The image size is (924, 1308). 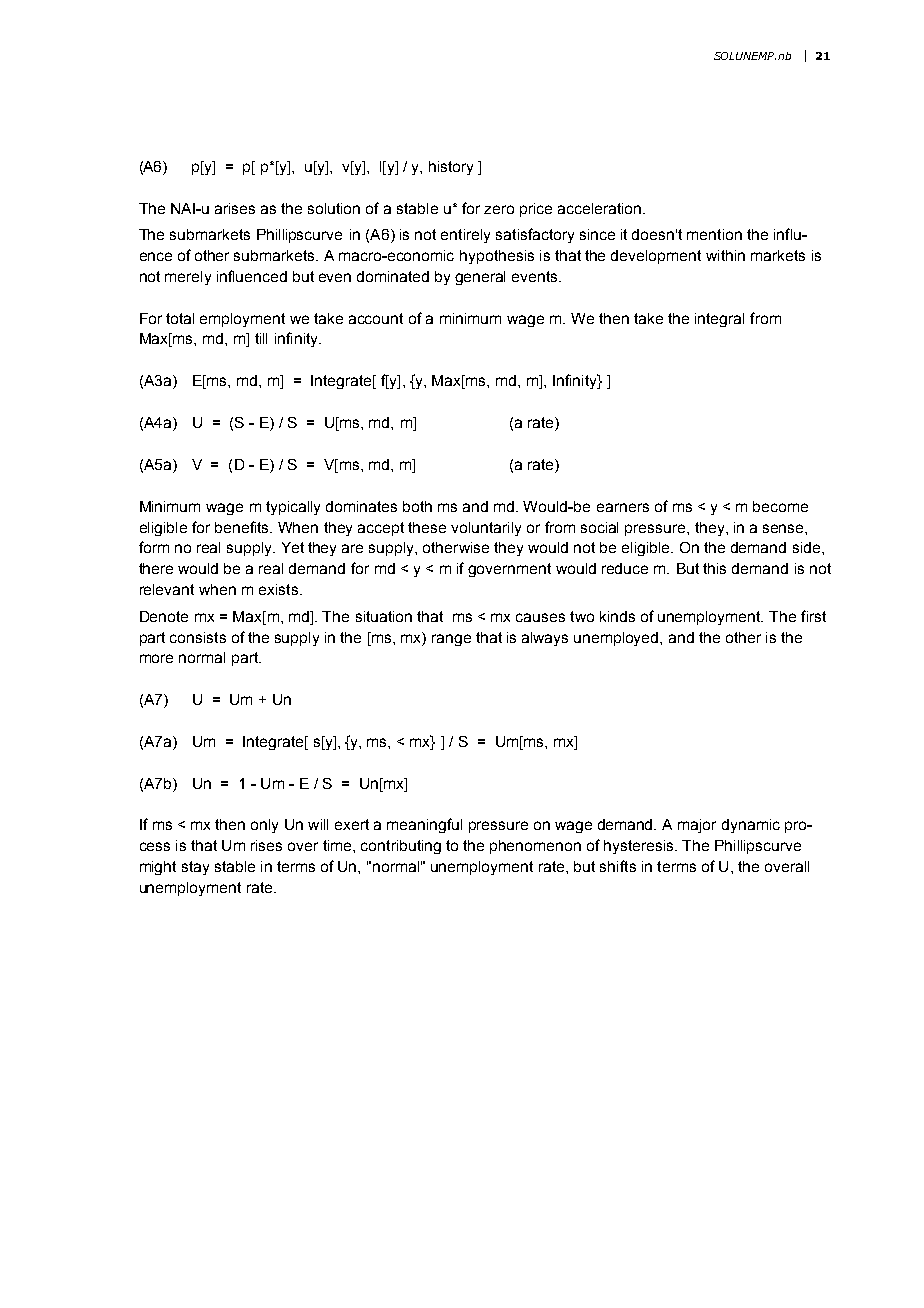 What do you see at coordinates (334, 208) in the screenshot?
I see `solution` at bounding box center [334, 208].
